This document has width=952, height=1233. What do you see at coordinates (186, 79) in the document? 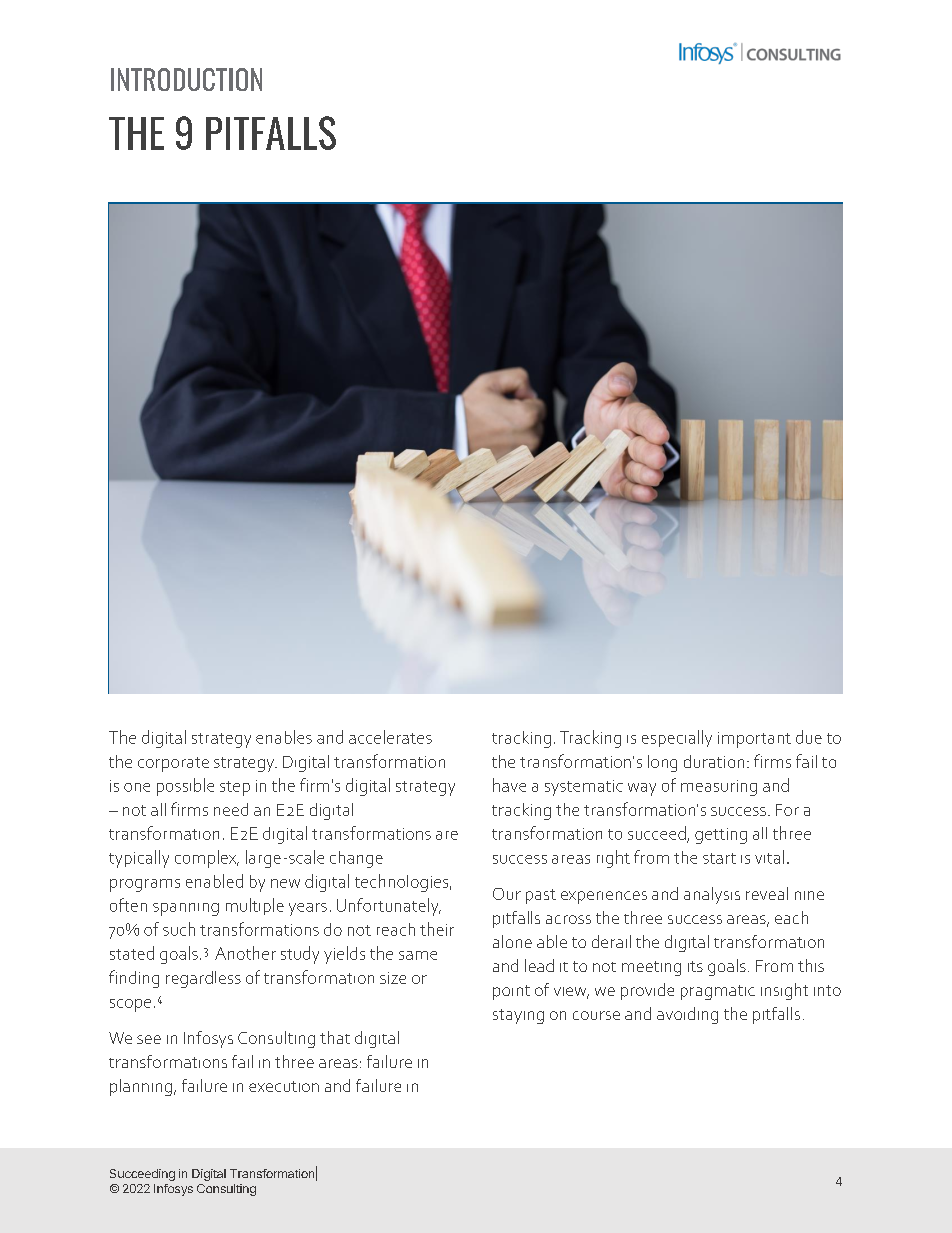
I see `INTRODUCTION` at bounding box center [186, 79].
